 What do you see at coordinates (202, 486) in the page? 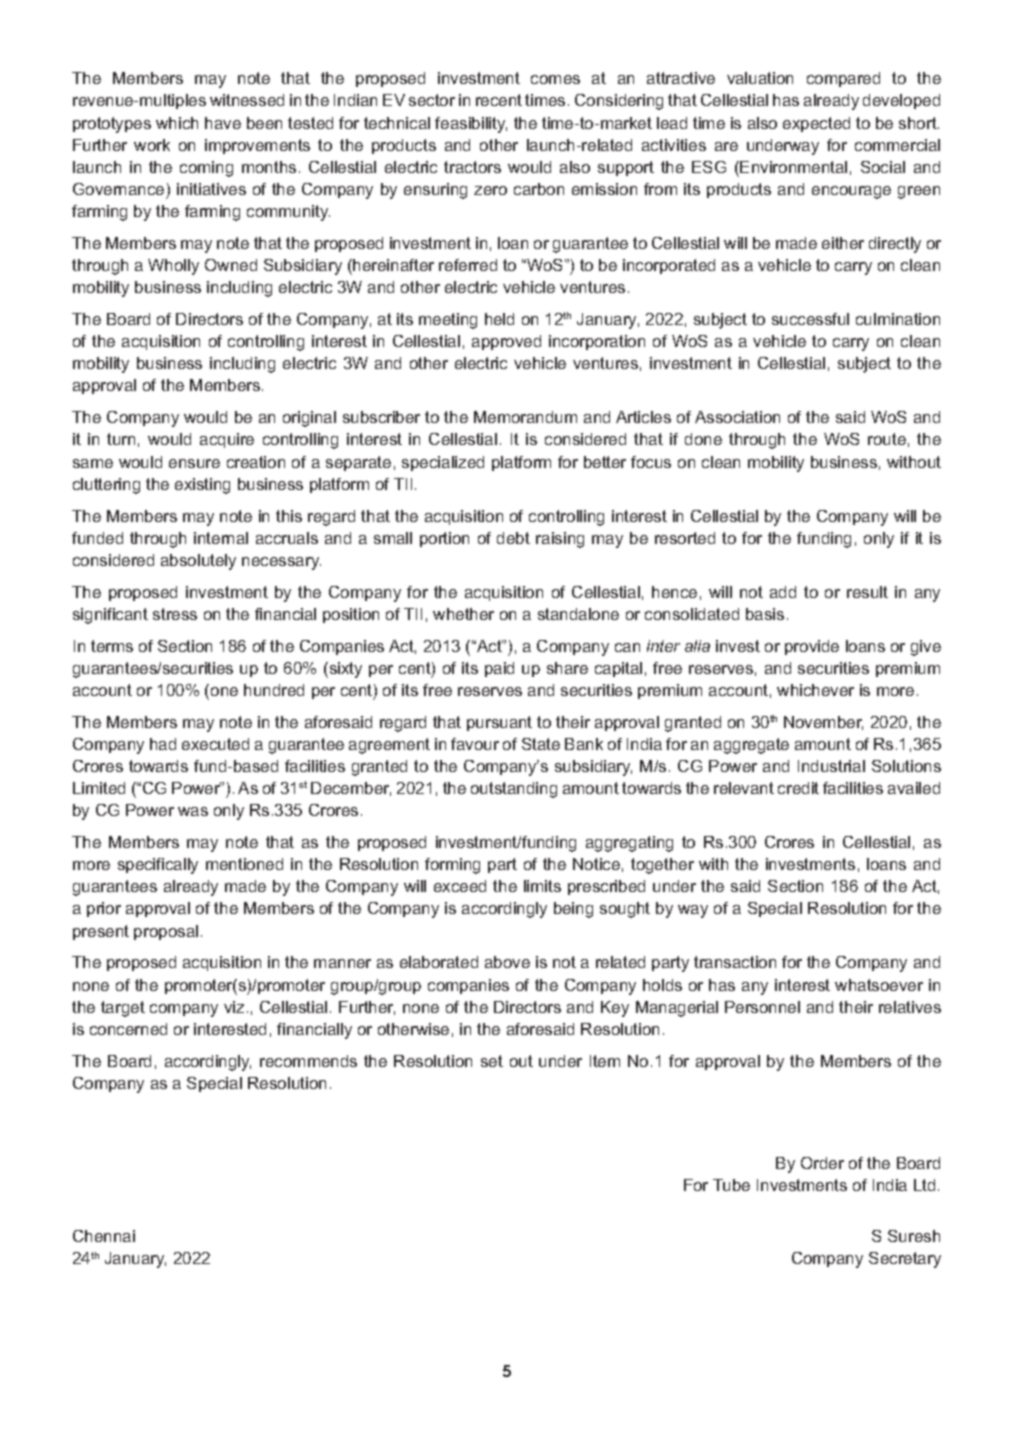
I see `existing` at bounding box center [202, 486].
